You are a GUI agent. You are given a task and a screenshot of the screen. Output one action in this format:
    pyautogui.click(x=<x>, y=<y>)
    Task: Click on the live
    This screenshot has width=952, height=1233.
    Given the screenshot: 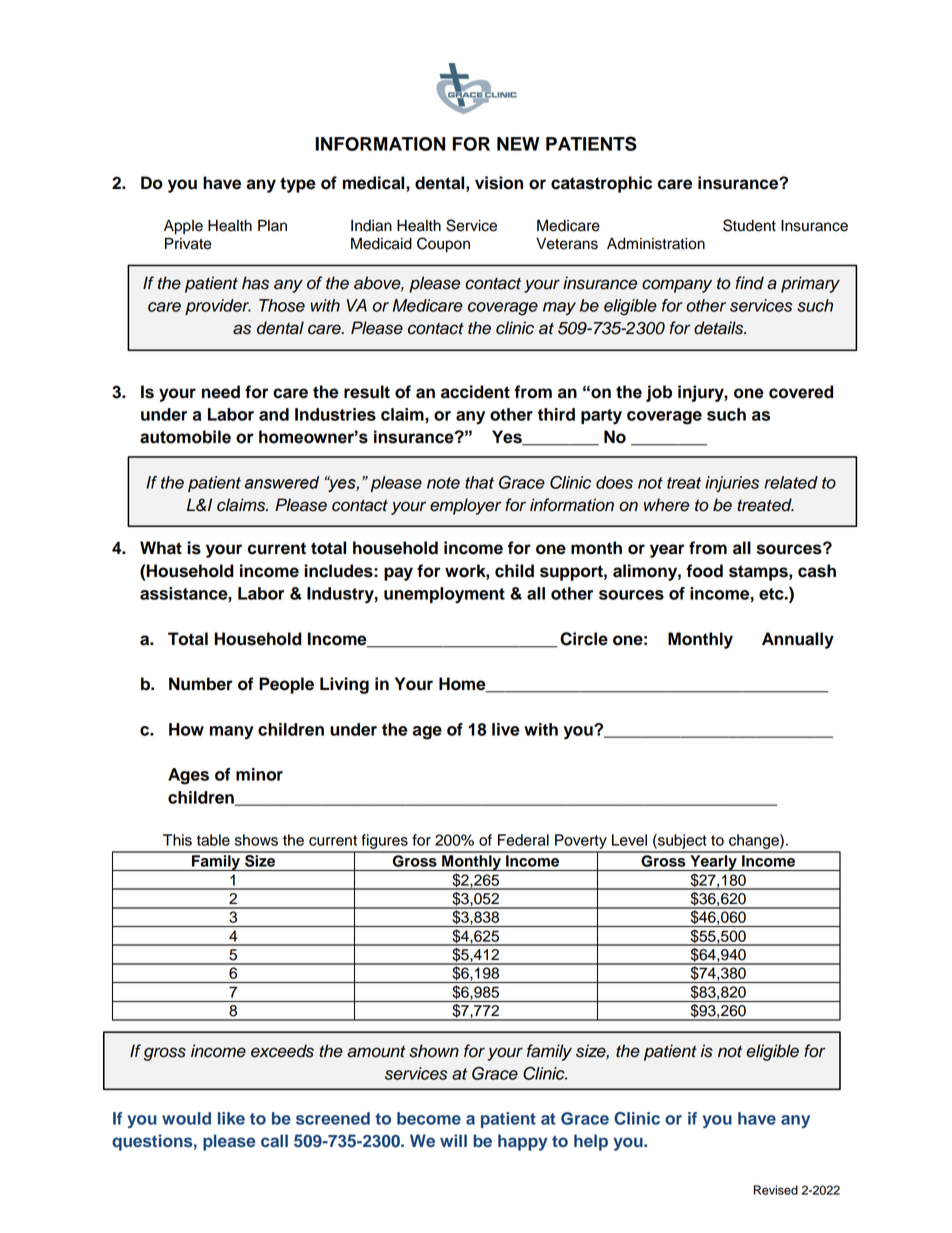 What is the action you would take?
    pyautogui.click(x=506, y=729)
